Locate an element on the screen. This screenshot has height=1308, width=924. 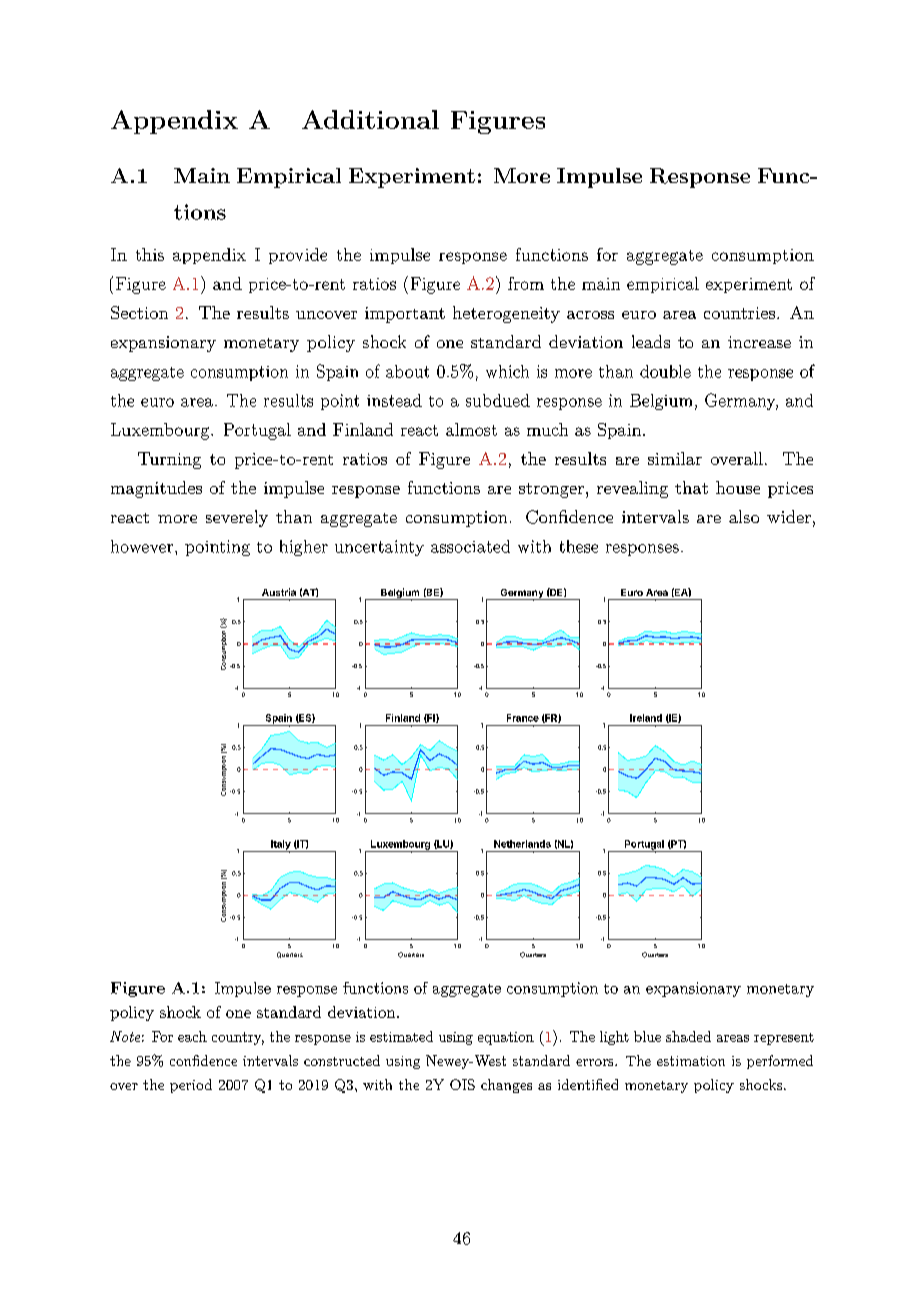
Additional is located at coordinates (370, 119).
